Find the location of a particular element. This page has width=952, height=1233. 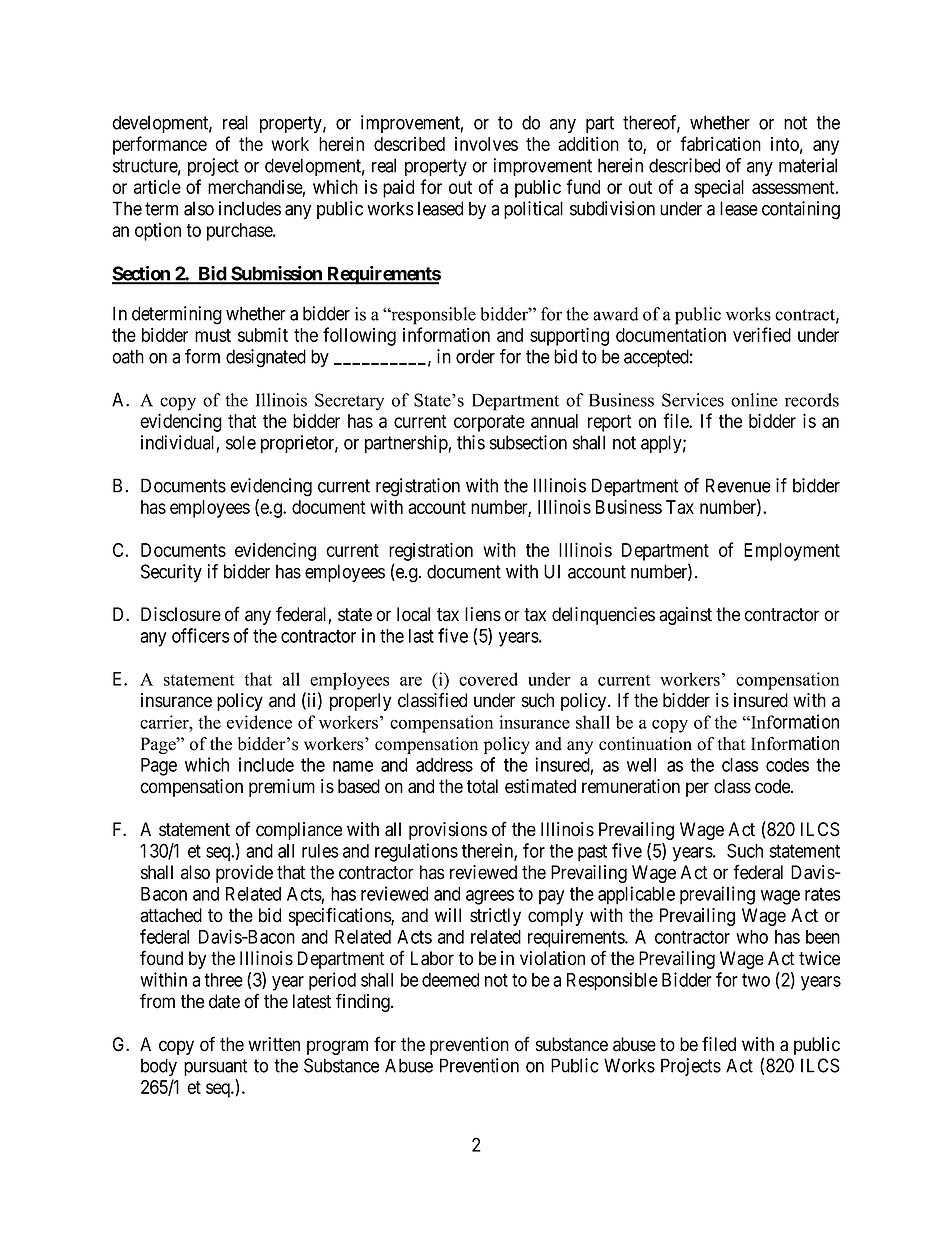

address is located at coordinates (444, 765).
